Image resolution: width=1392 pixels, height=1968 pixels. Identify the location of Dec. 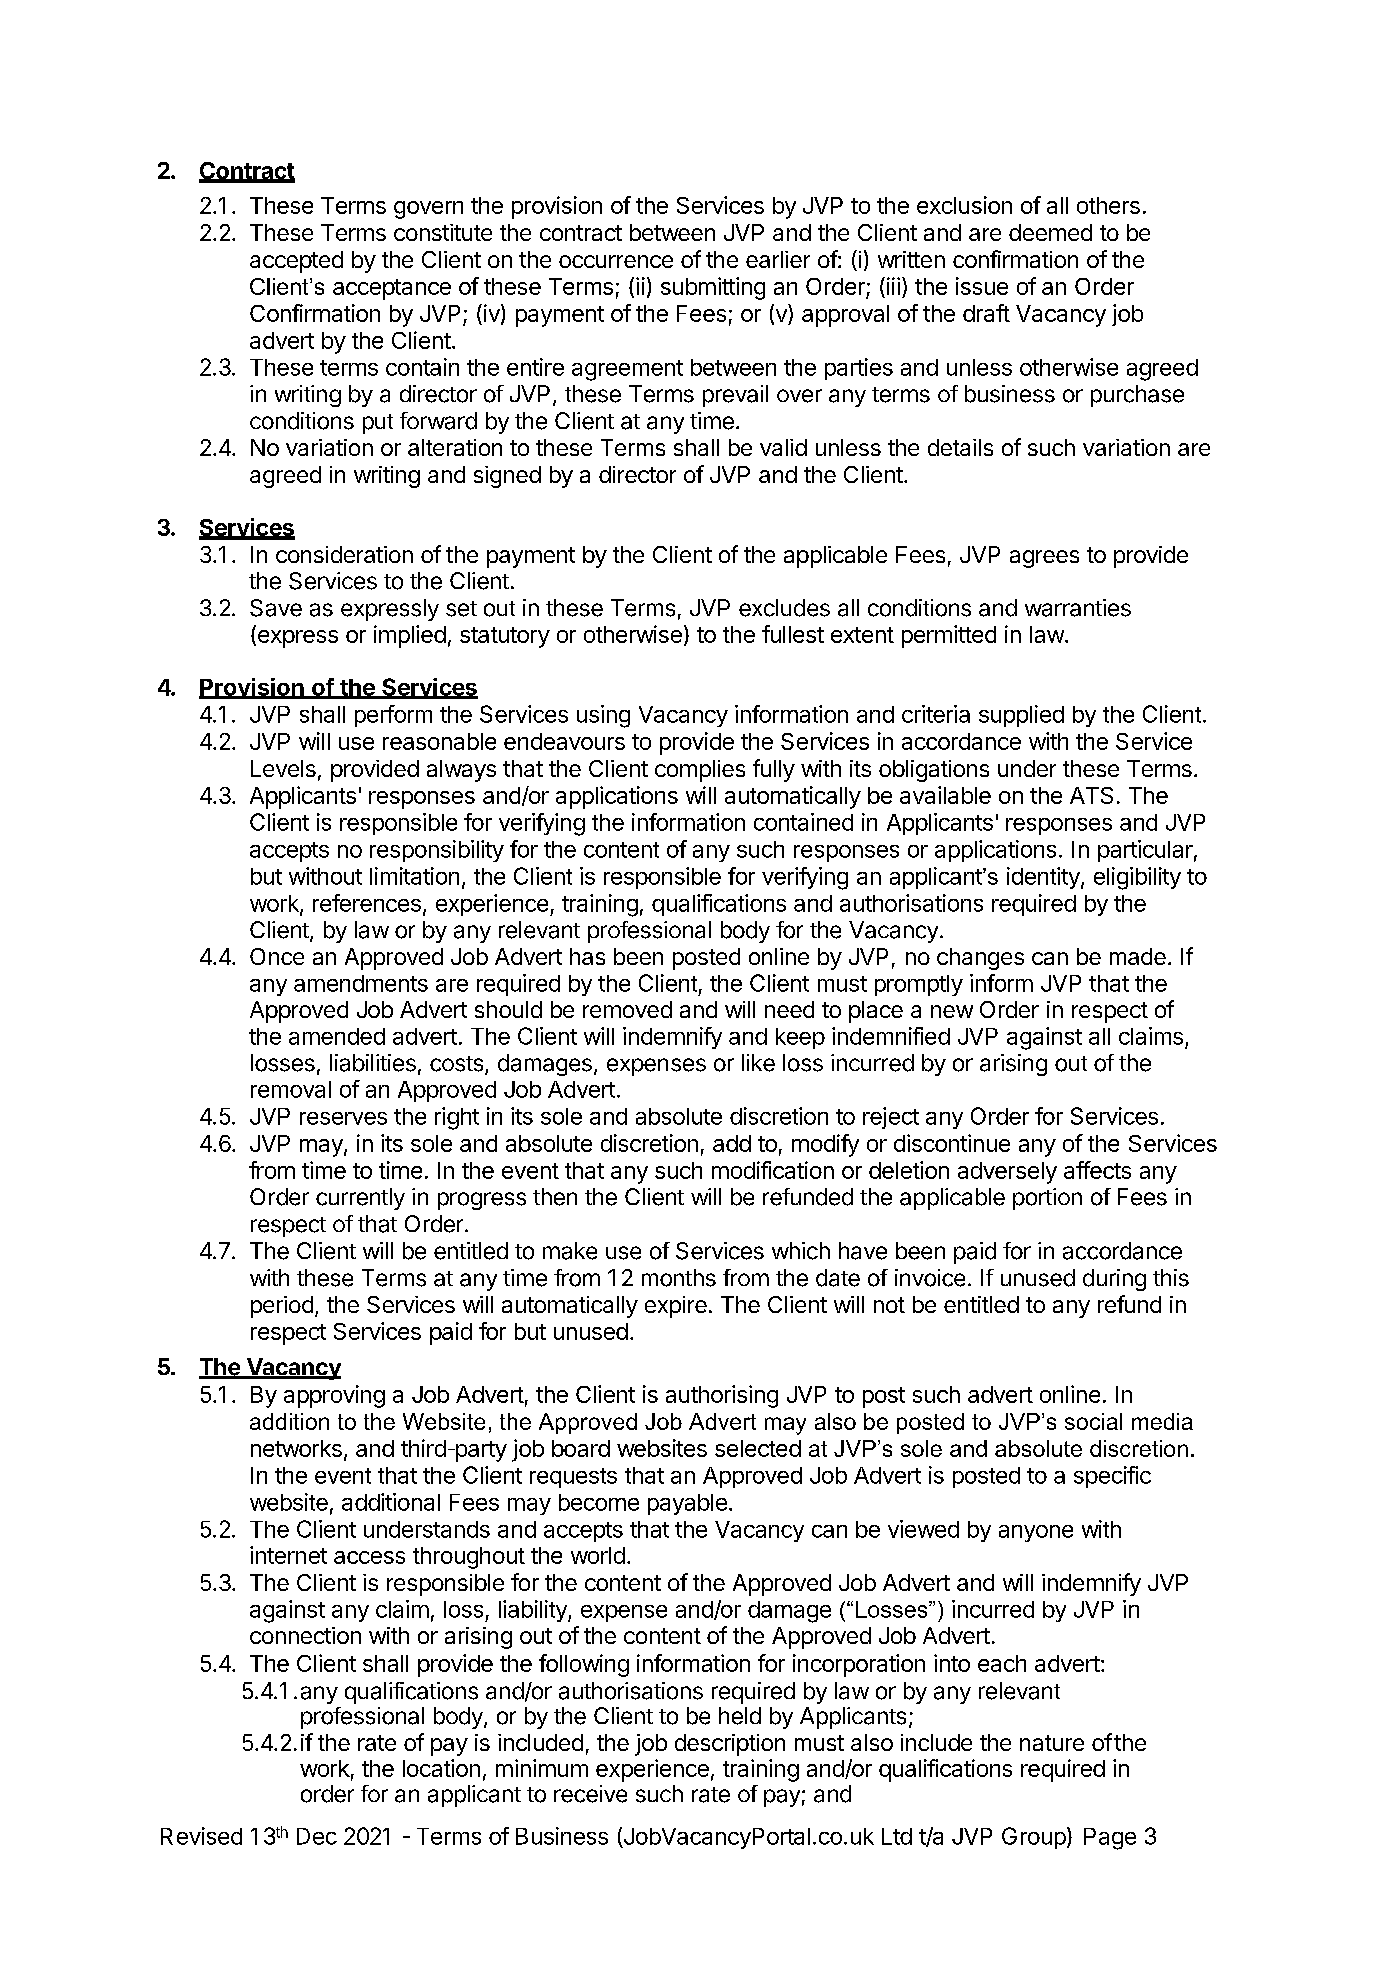
(317, 1836).
